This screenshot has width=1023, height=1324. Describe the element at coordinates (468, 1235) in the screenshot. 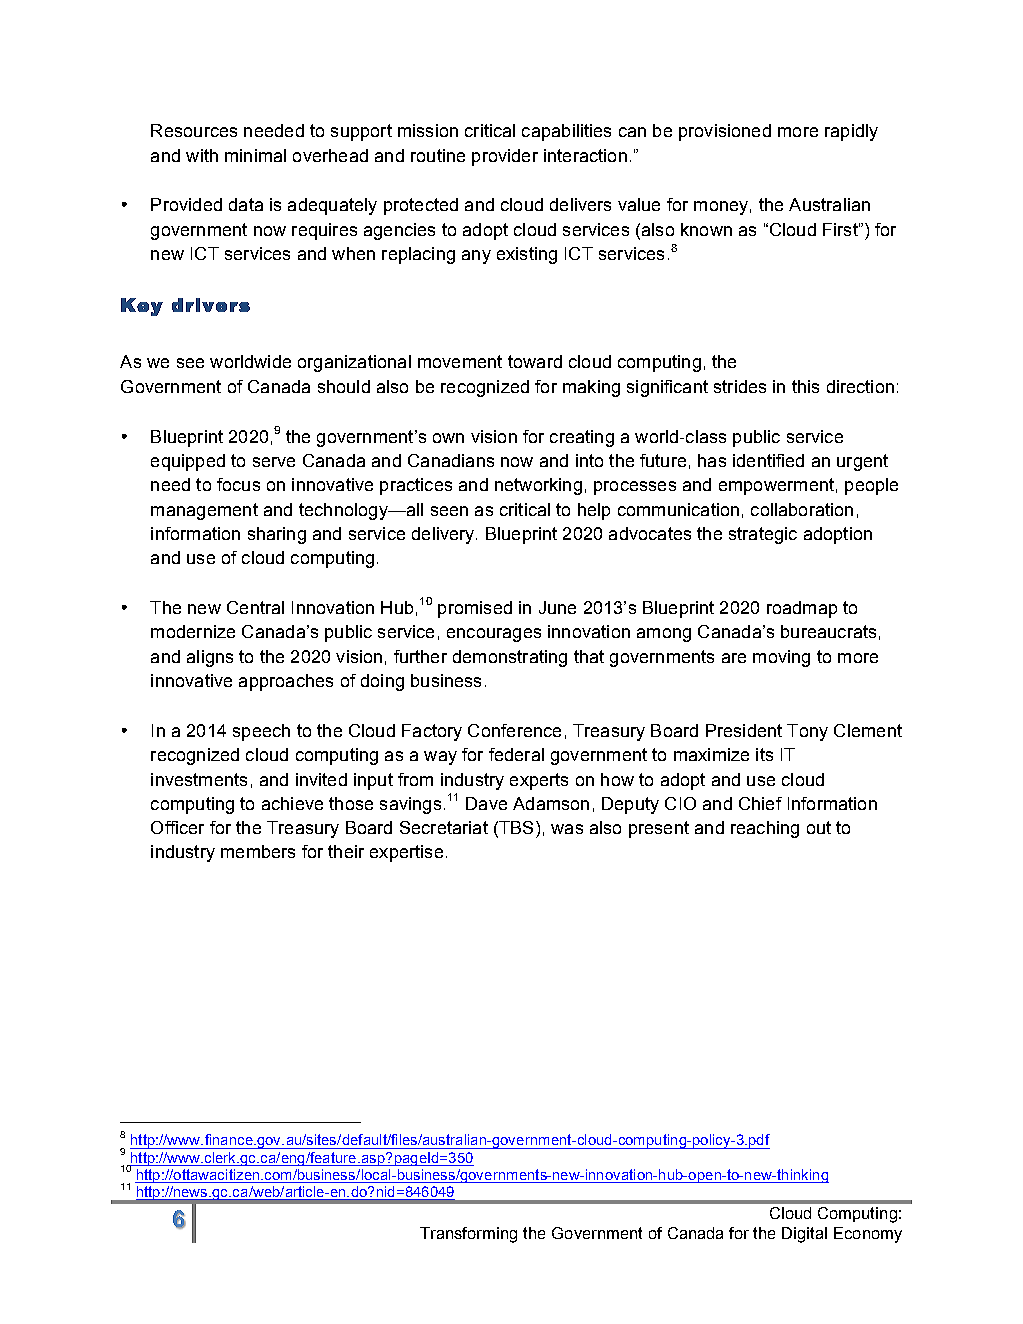

I see `Transforming` at that location.
